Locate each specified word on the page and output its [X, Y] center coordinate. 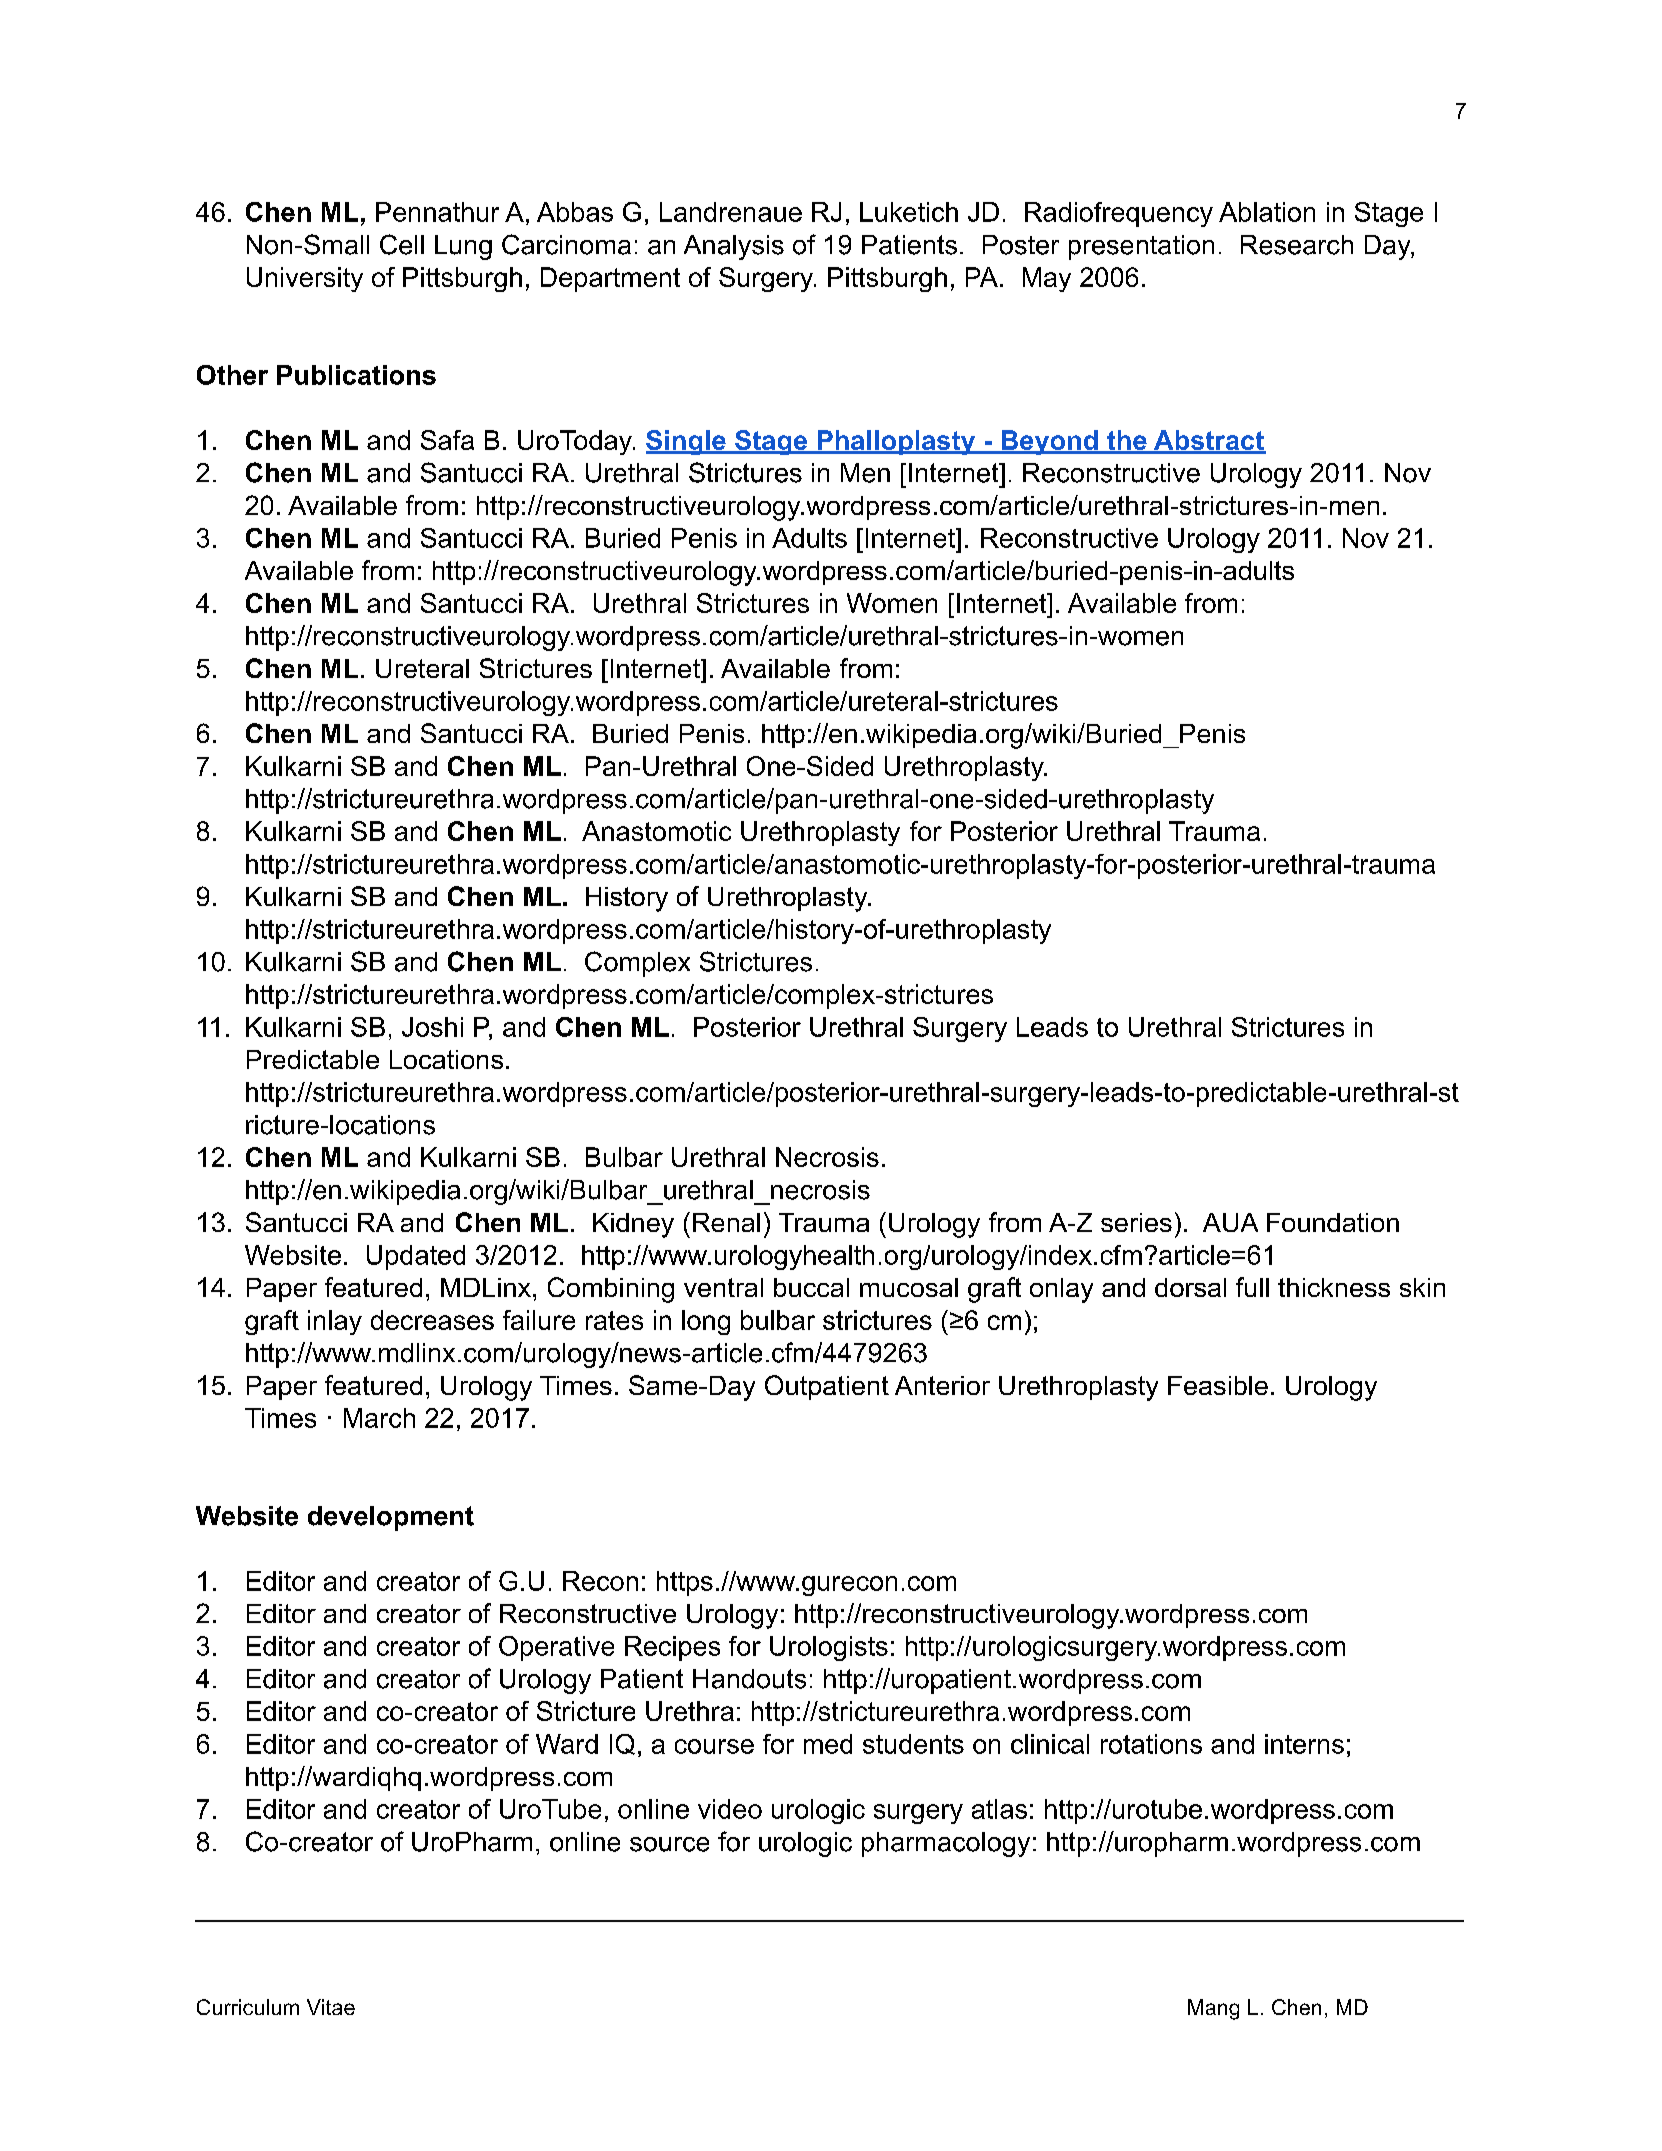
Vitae [331, 2007]
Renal [726, 1222]
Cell [402, 244]
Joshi [432, 1027]
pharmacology [946, 1844]
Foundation [1333, 1222]
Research [1297, 245]
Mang [1213, 2009]
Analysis [734, 247]
